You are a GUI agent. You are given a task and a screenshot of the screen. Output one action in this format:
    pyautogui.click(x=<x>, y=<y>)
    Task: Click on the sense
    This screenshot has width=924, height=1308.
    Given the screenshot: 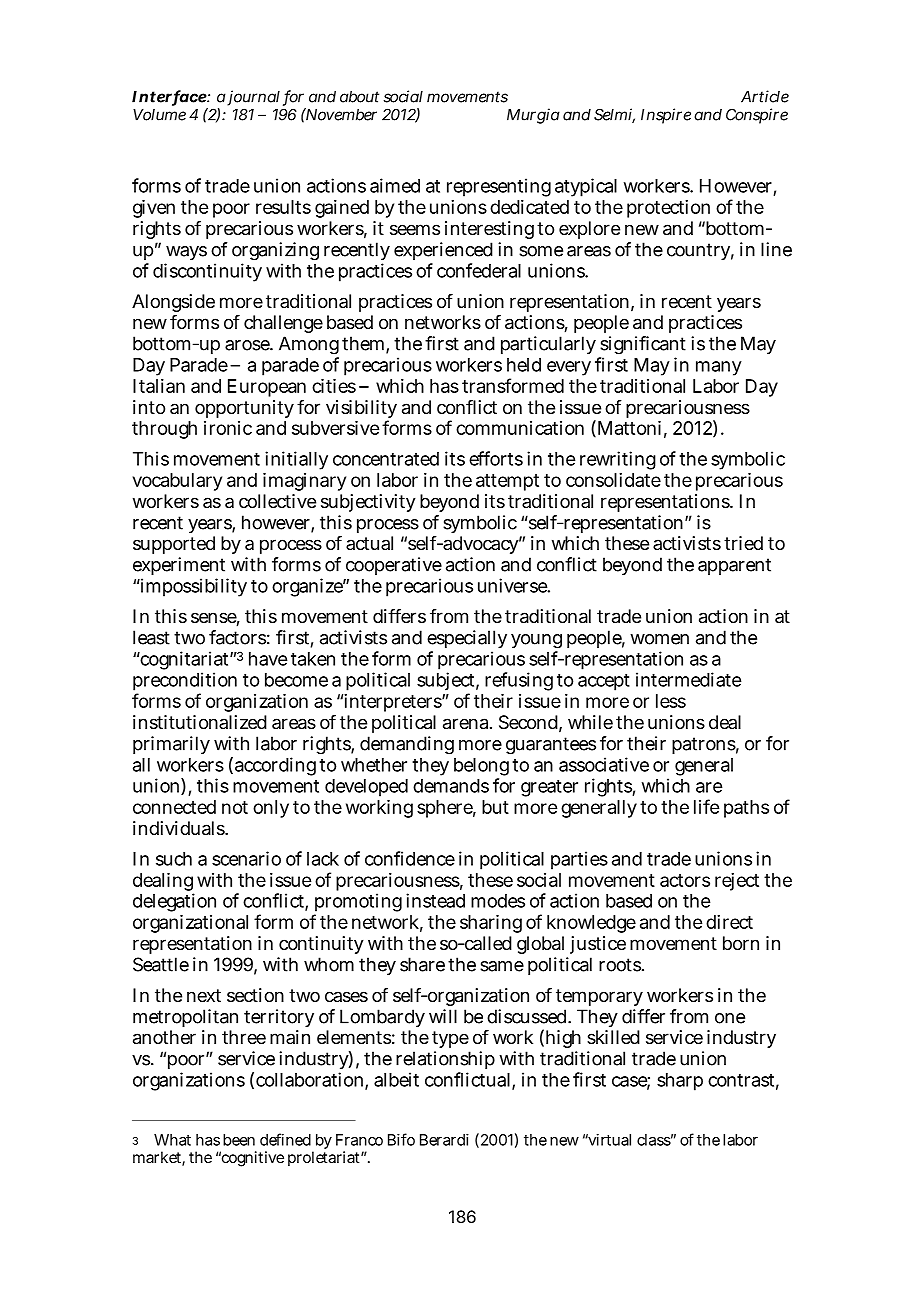 What is the action you would take?
    pyautogui.click(x=215, y=619)
